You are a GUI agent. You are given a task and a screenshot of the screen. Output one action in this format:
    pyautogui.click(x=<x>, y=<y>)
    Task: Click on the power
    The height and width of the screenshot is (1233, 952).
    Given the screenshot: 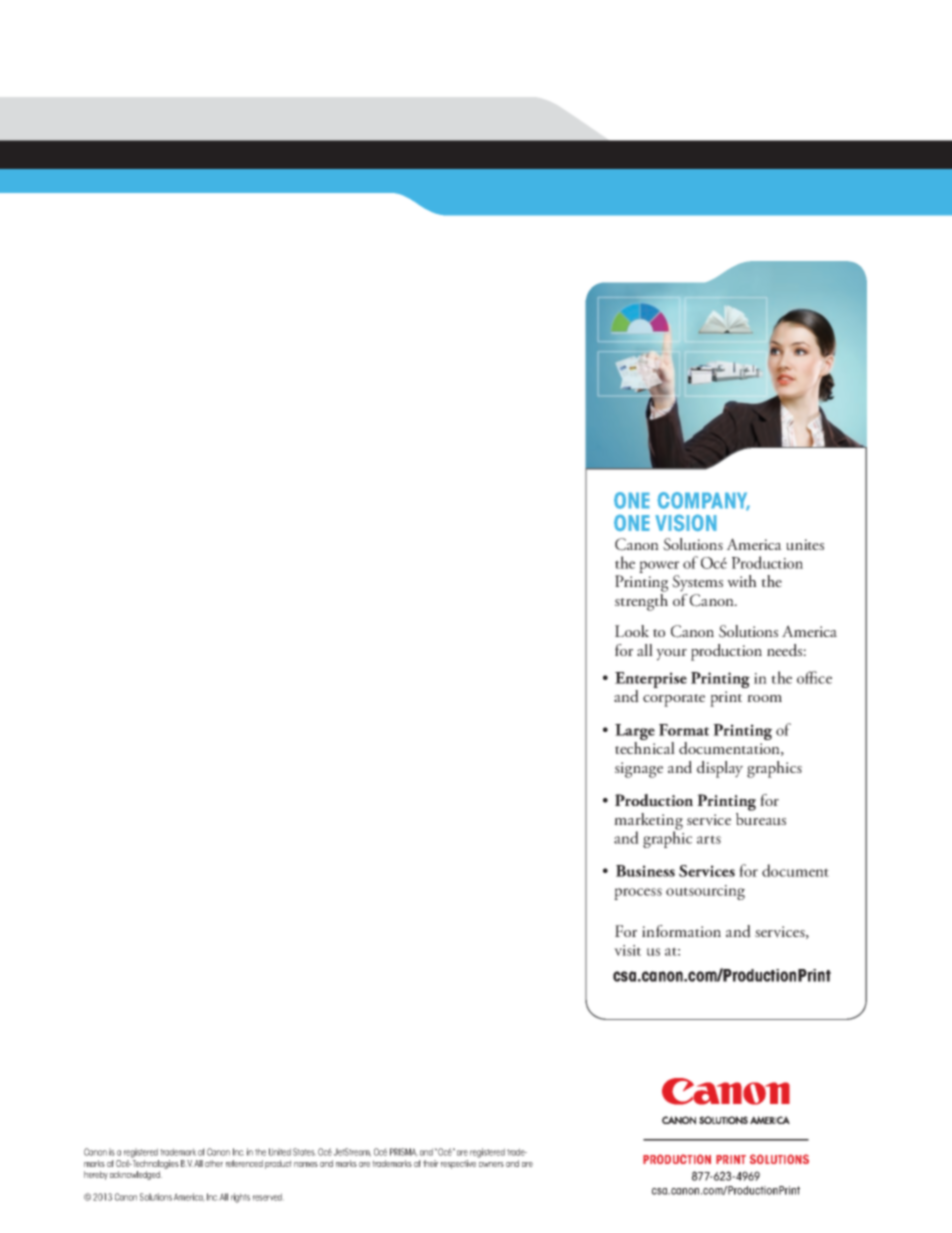 What is the action you would take?
    pyautogui.click(x=659, y=568)
